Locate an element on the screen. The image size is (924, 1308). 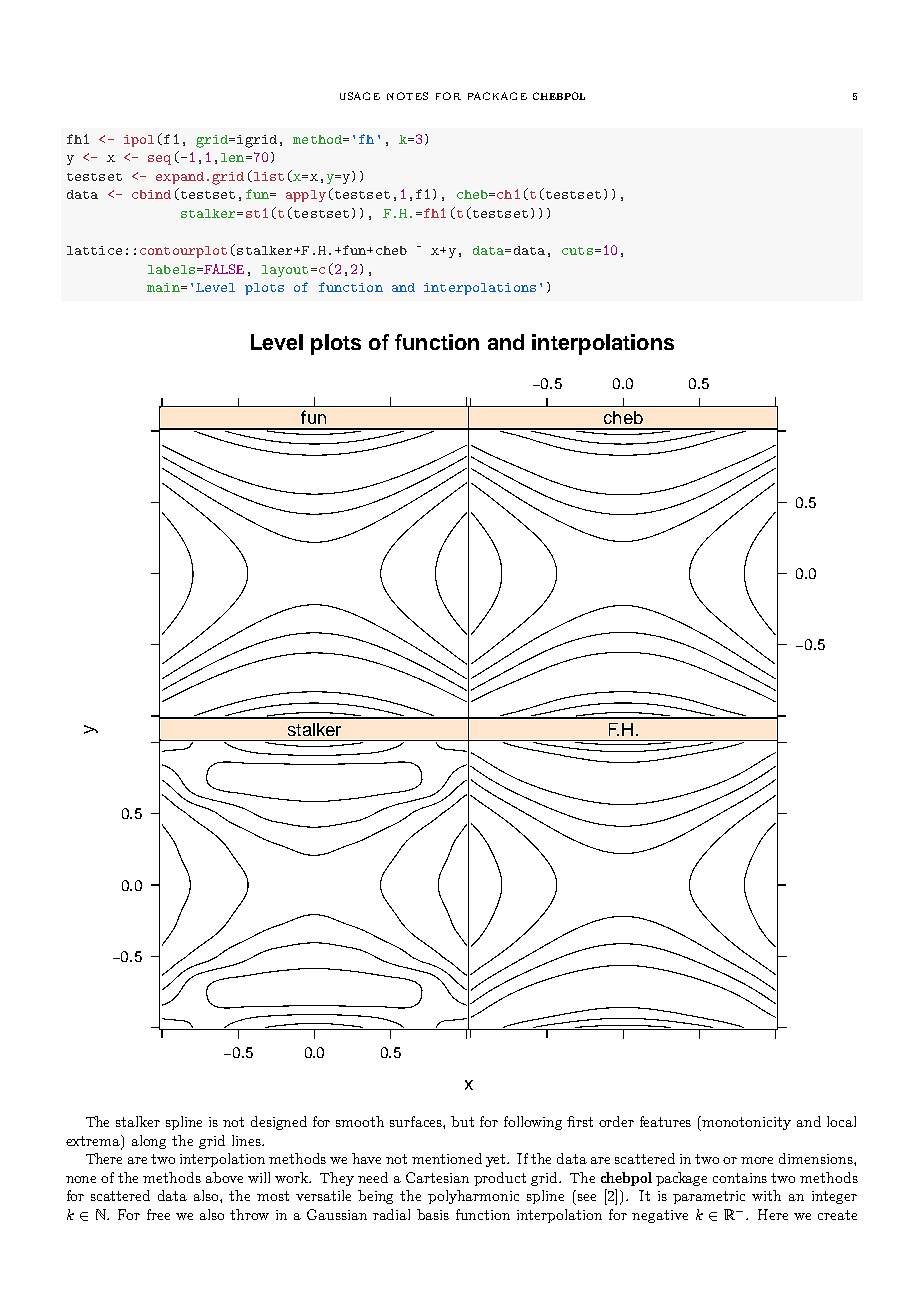
NOTES is located at coordinates (407, 96).
